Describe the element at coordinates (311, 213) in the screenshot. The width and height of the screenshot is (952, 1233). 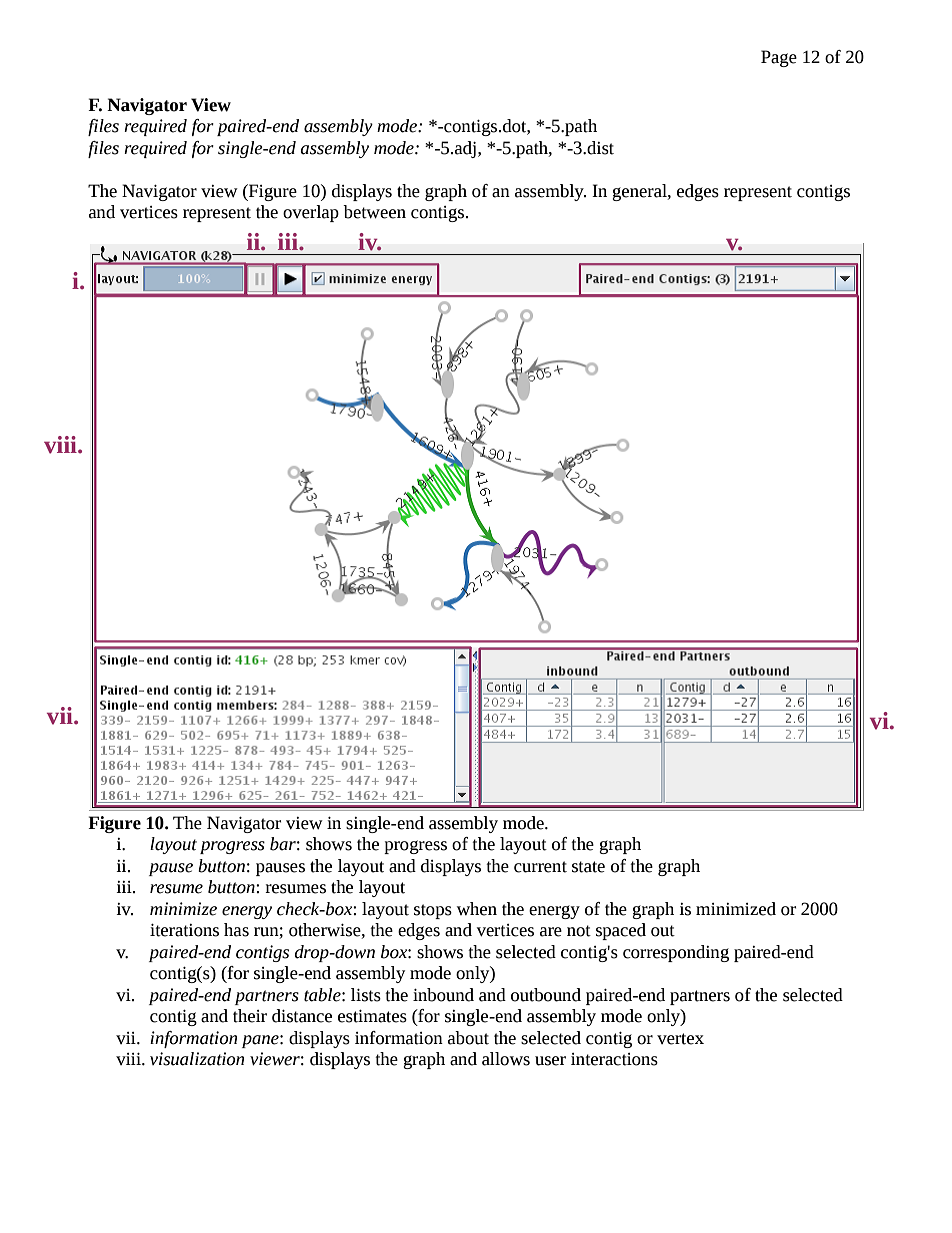
I see `overlap` at that location.
